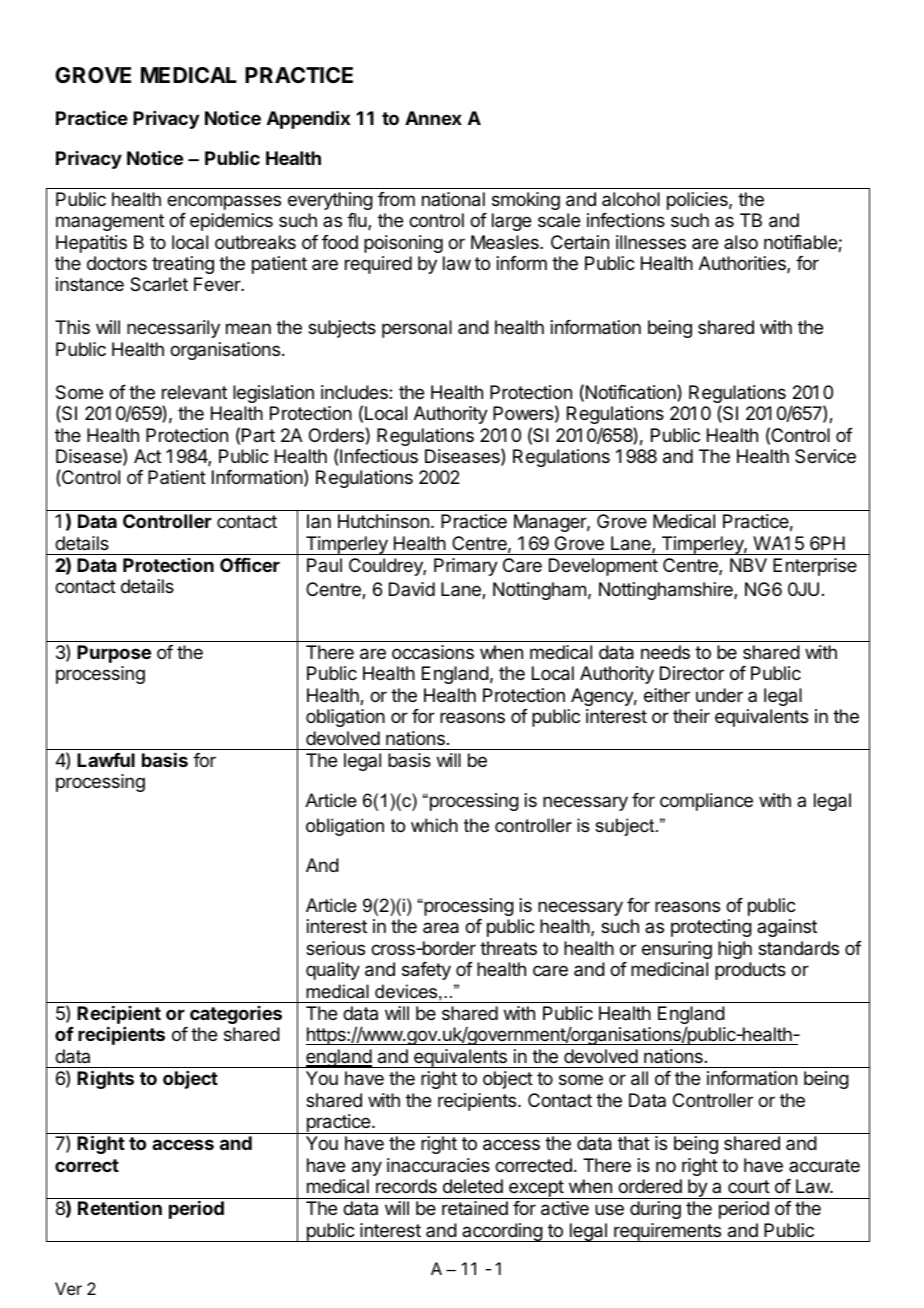 The width and height of the image is (924, 1308). What do you see at coordinates (433, 118) in the image?
I see `Annex` at bounding box center [433, 118].
